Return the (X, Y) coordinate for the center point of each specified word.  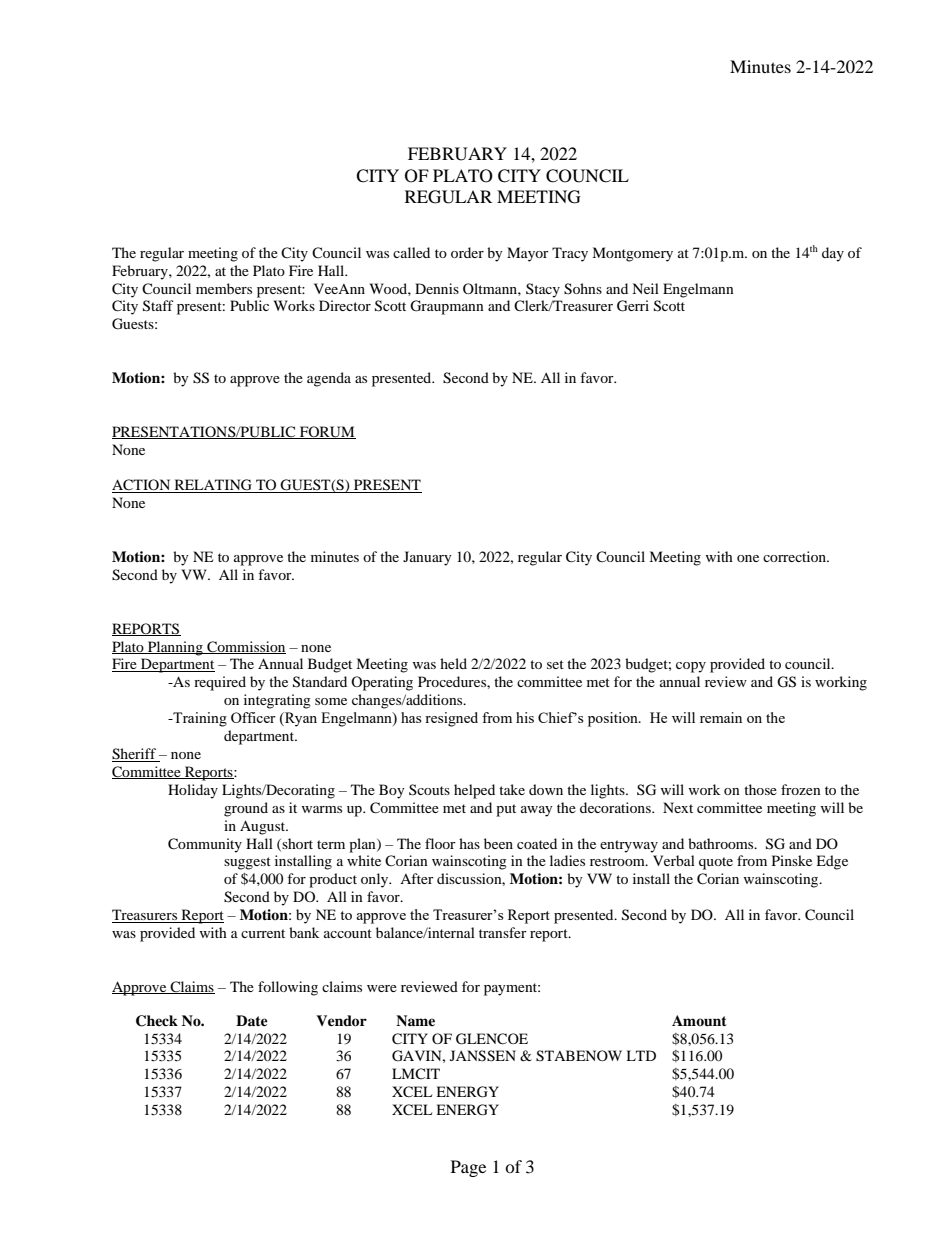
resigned (451, 719)
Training (199, 719)
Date (252, 1020)
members (224, 288)
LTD (641, 1055)
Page (468, 1168)
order (467, 252)
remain (721, 717)
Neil (645, 288)
